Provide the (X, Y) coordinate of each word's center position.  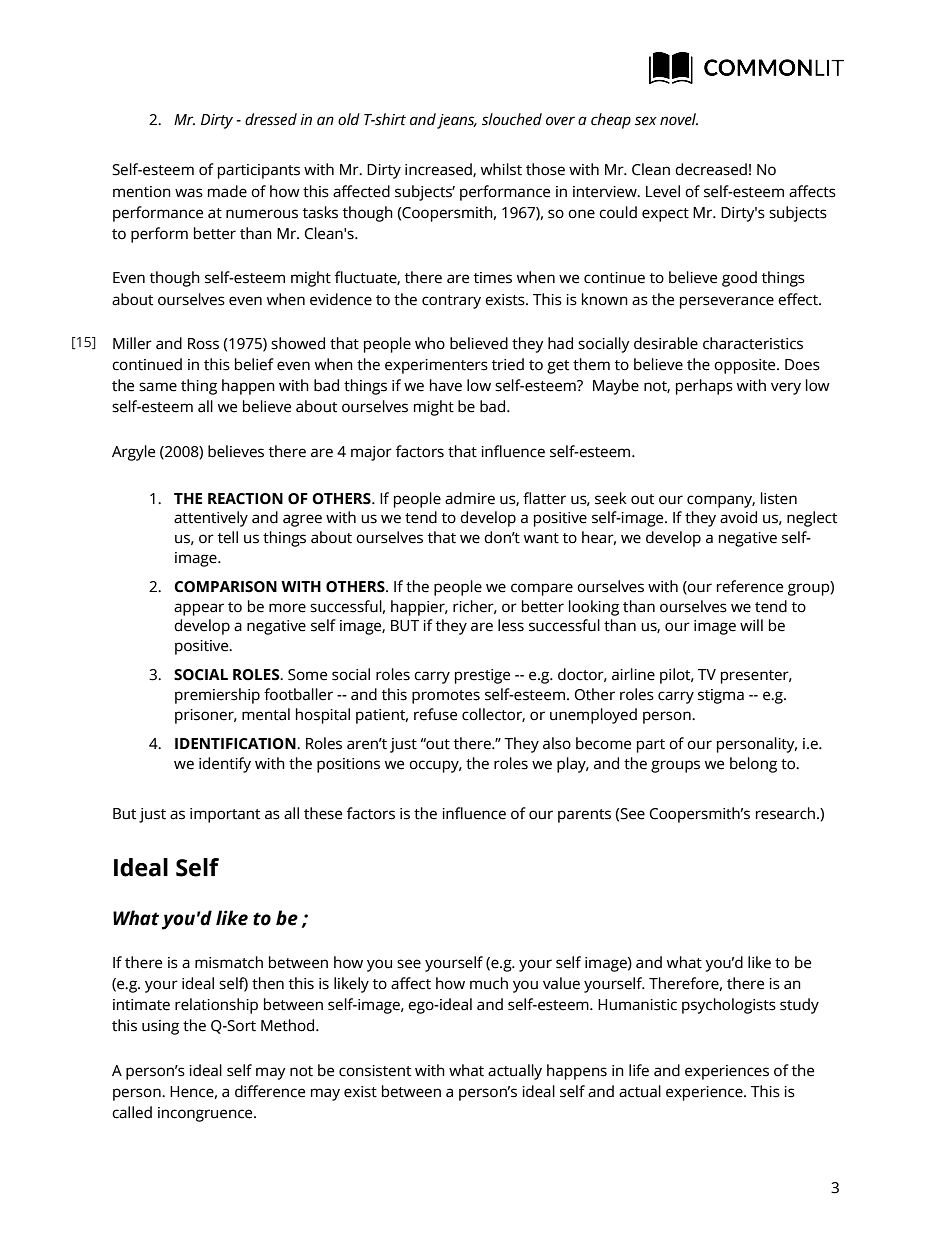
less (511, 625)
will (751, 625)
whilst (501, 169)
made (227, 191)
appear (199, 609)
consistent (375, 1071)
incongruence (206, 1114)
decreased (711, 169)
